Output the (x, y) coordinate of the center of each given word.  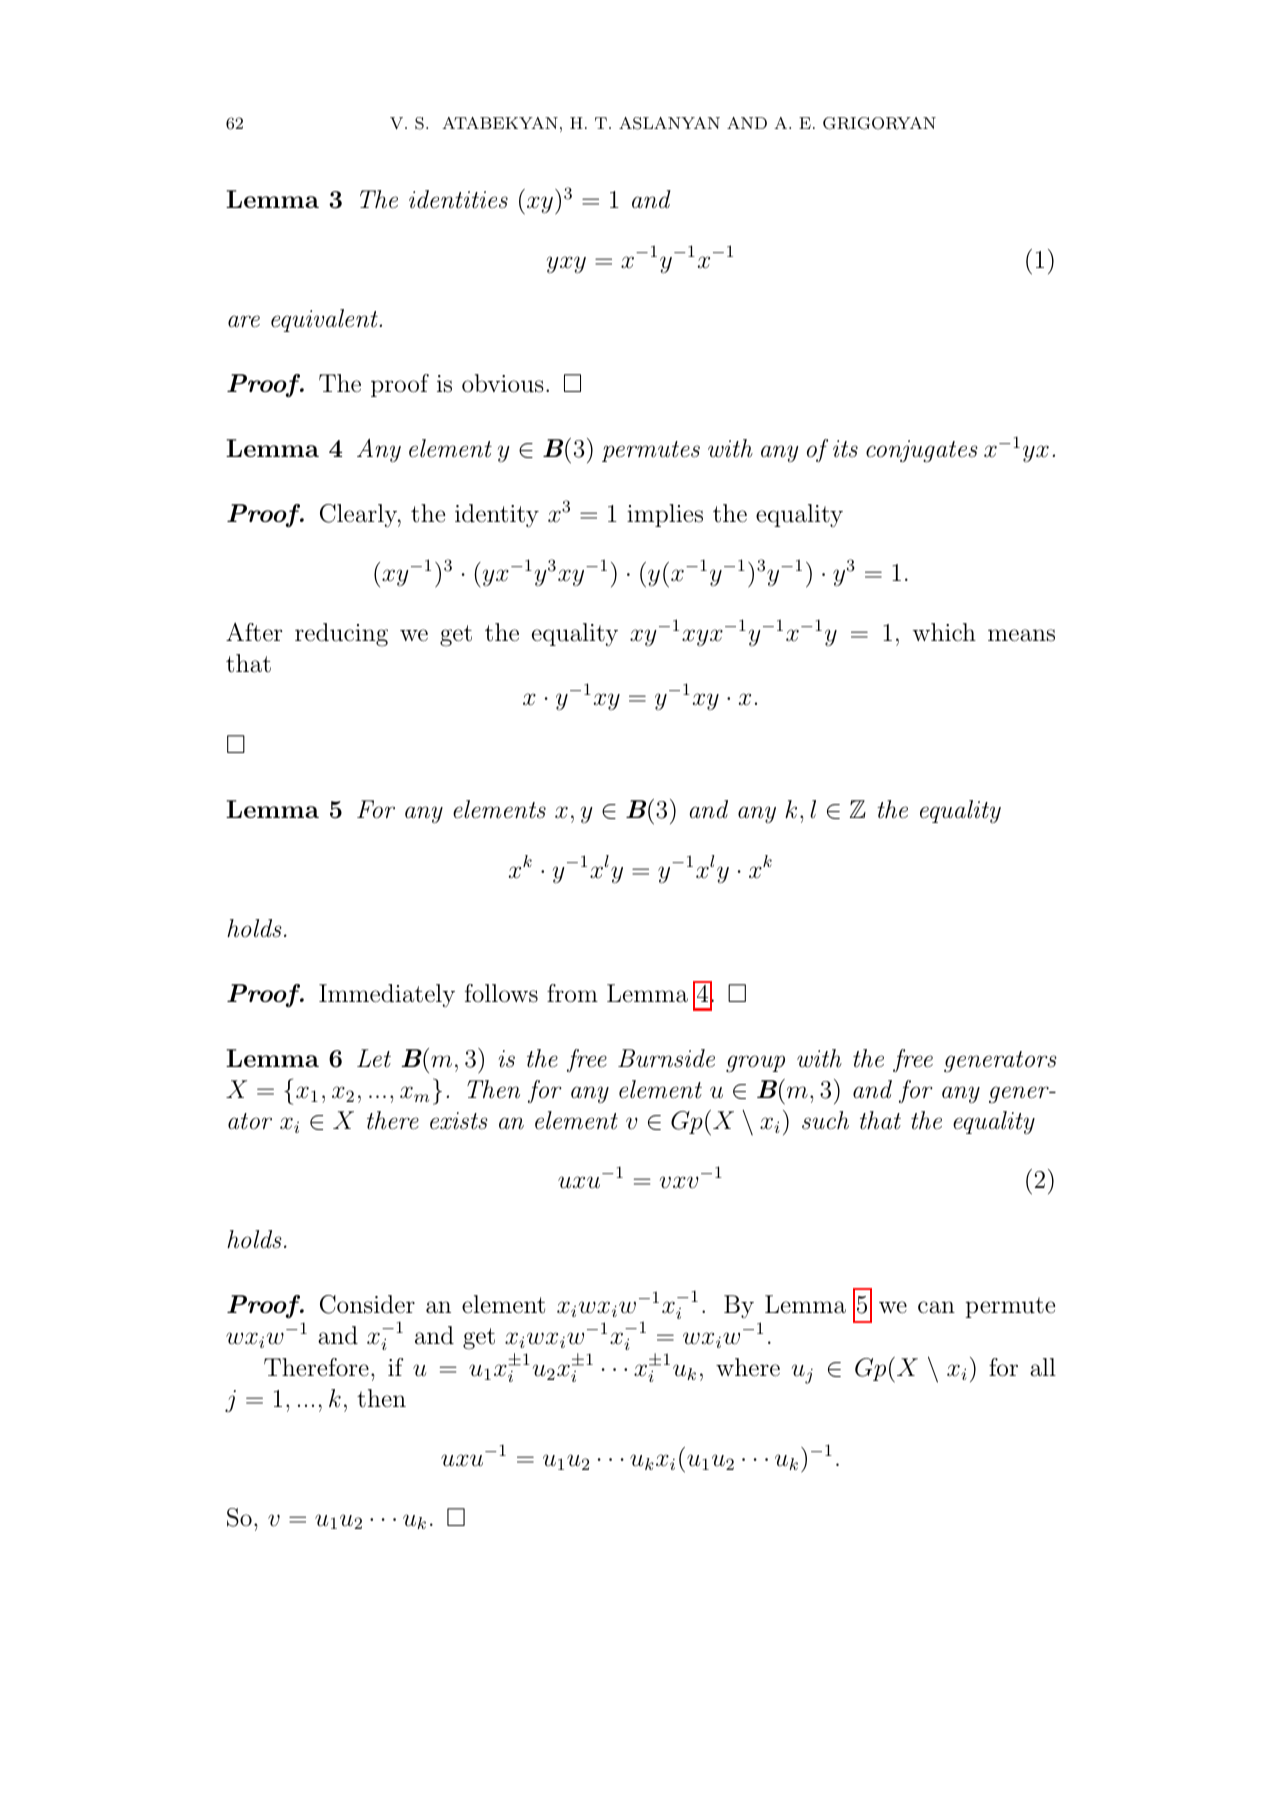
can (936, 1307)
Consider (367, 1304)
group (755, 1064)
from (572, 993)
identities (458, 199)
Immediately (387, 995)
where (748, 1367)
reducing (341, 635)
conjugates (922, 451)
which (944, 632)
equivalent (324, 320)
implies (665, 515)
